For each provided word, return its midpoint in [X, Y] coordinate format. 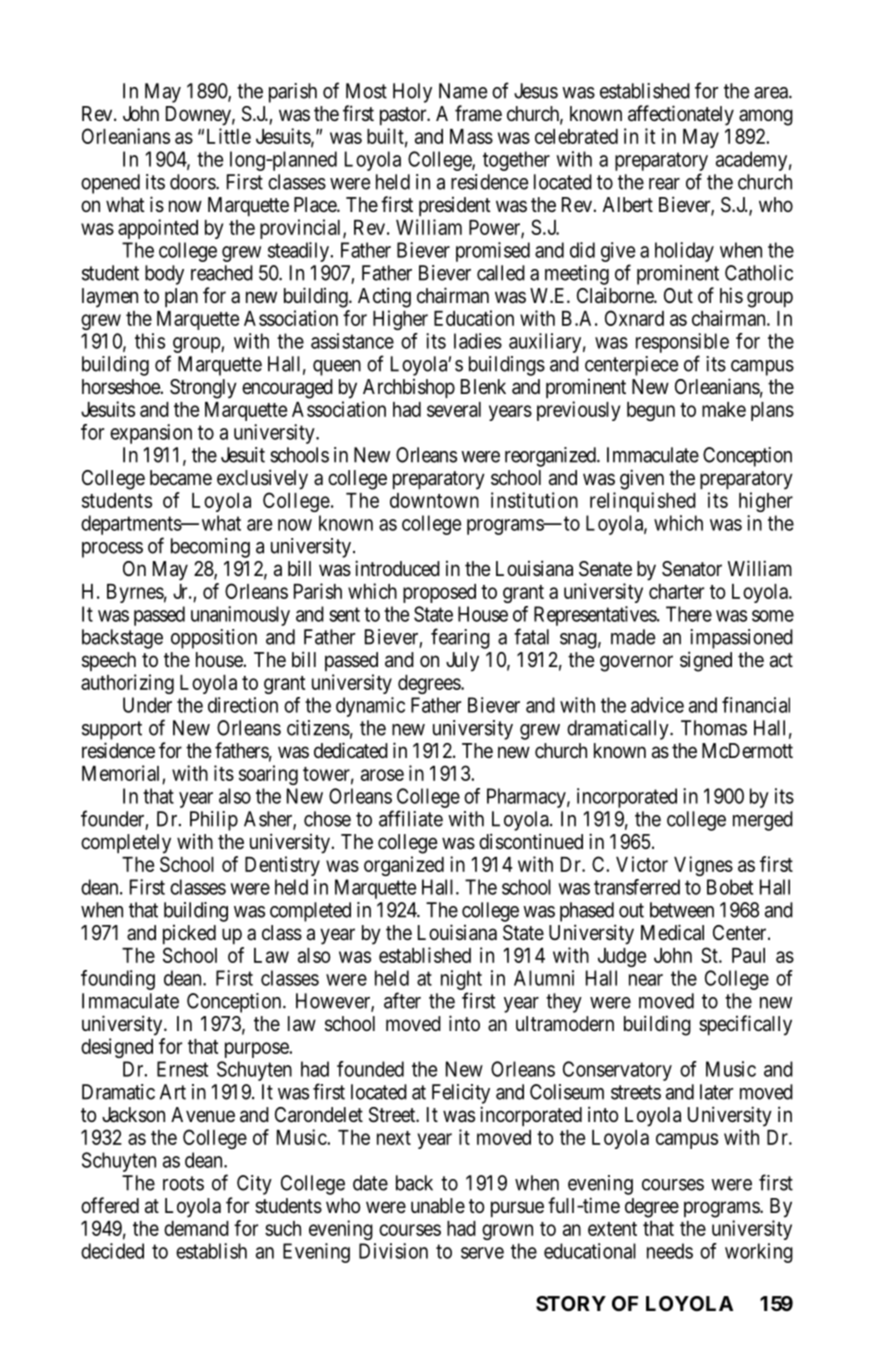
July [462, 662]
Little [229, 136]
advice [657, 705]
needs [670, 1251]
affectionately [681, 115]
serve [482, 1253]
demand [196, 1228]
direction [243, 705]
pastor [404, 116]
